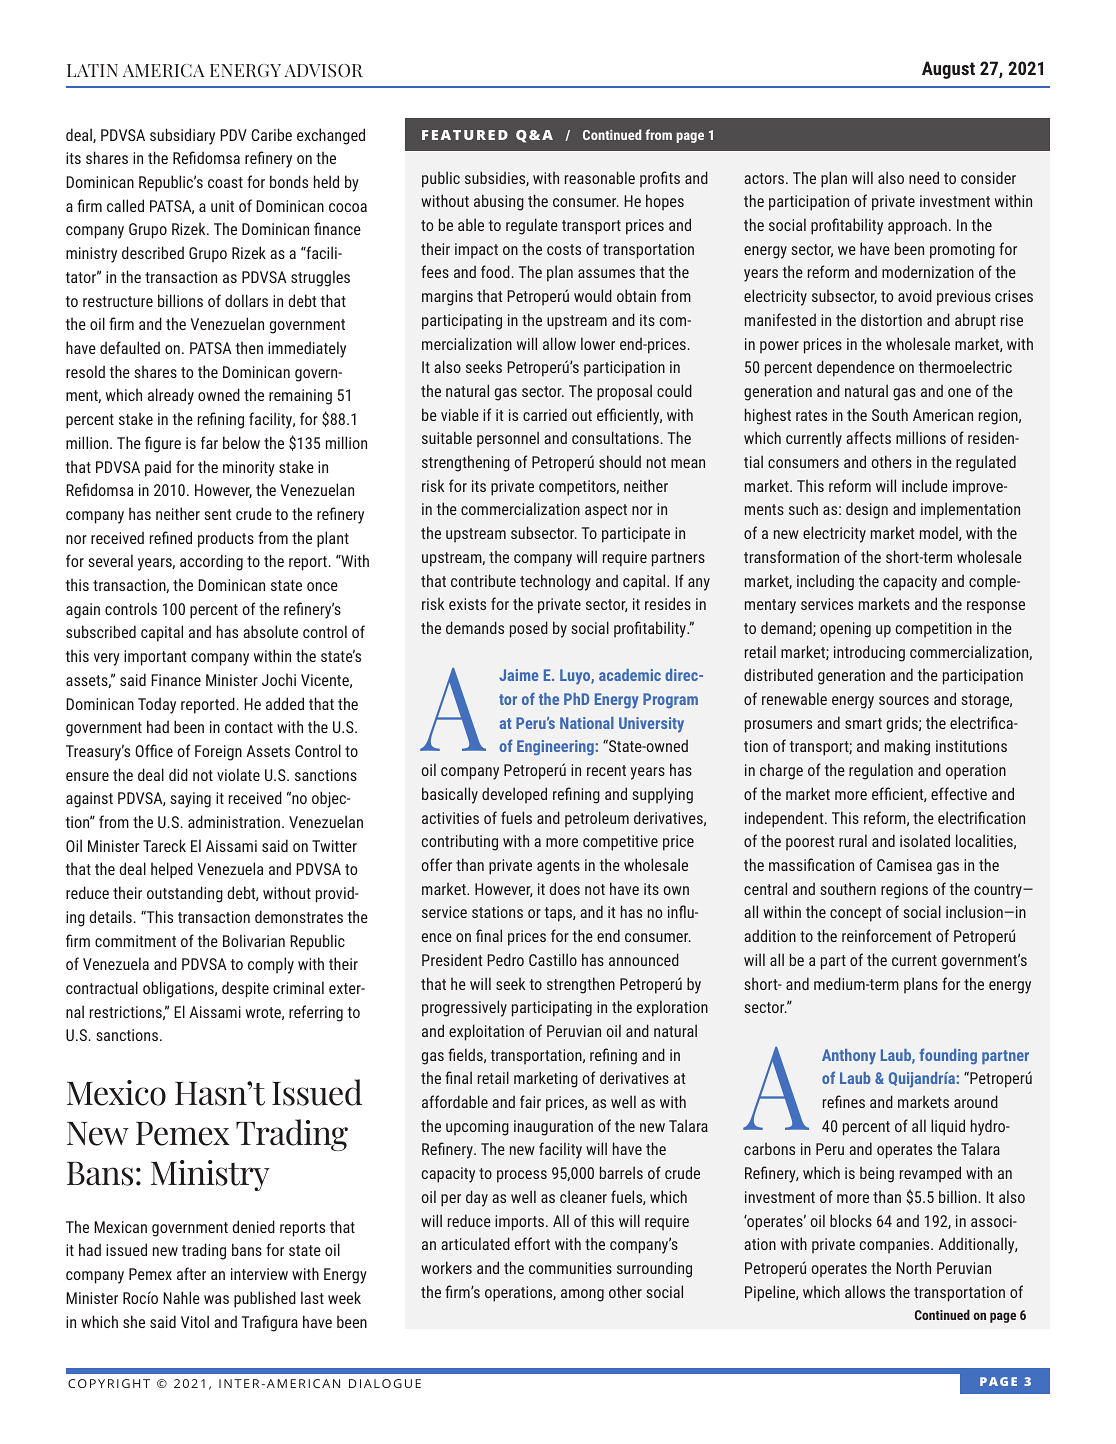 Image resolution: width=1116 pixels, height=1444 pixels. Describe the element at coordinates (218, 514) in the screenshot. I see `sent` at that location.
